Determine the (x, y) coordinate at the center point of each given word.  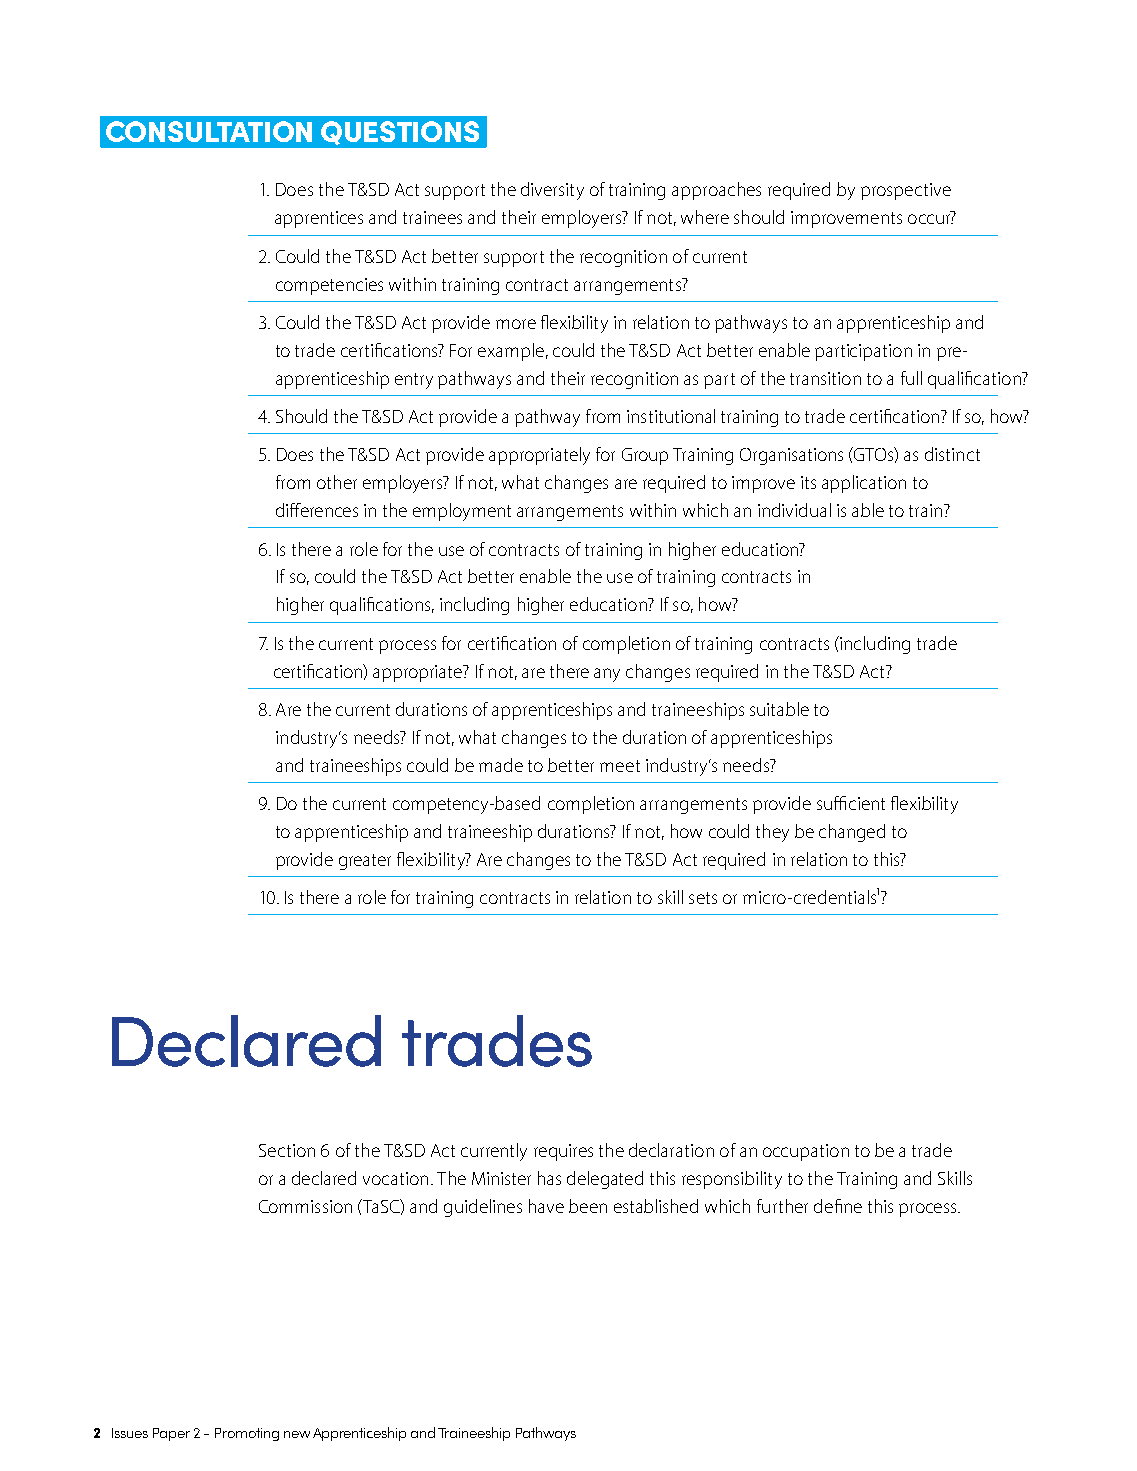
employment (462, 512)
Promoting (247, 1434)
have (546, 1206)
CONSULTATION (209, 131)
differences (317, 510)
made (501, 765)
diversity (552, 191)
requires (563, 1152)
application (864, 484)
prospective (906, 191)
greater (365, 862)
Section (287, 1150)
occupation (806, 1152)
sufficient (851, 803)
